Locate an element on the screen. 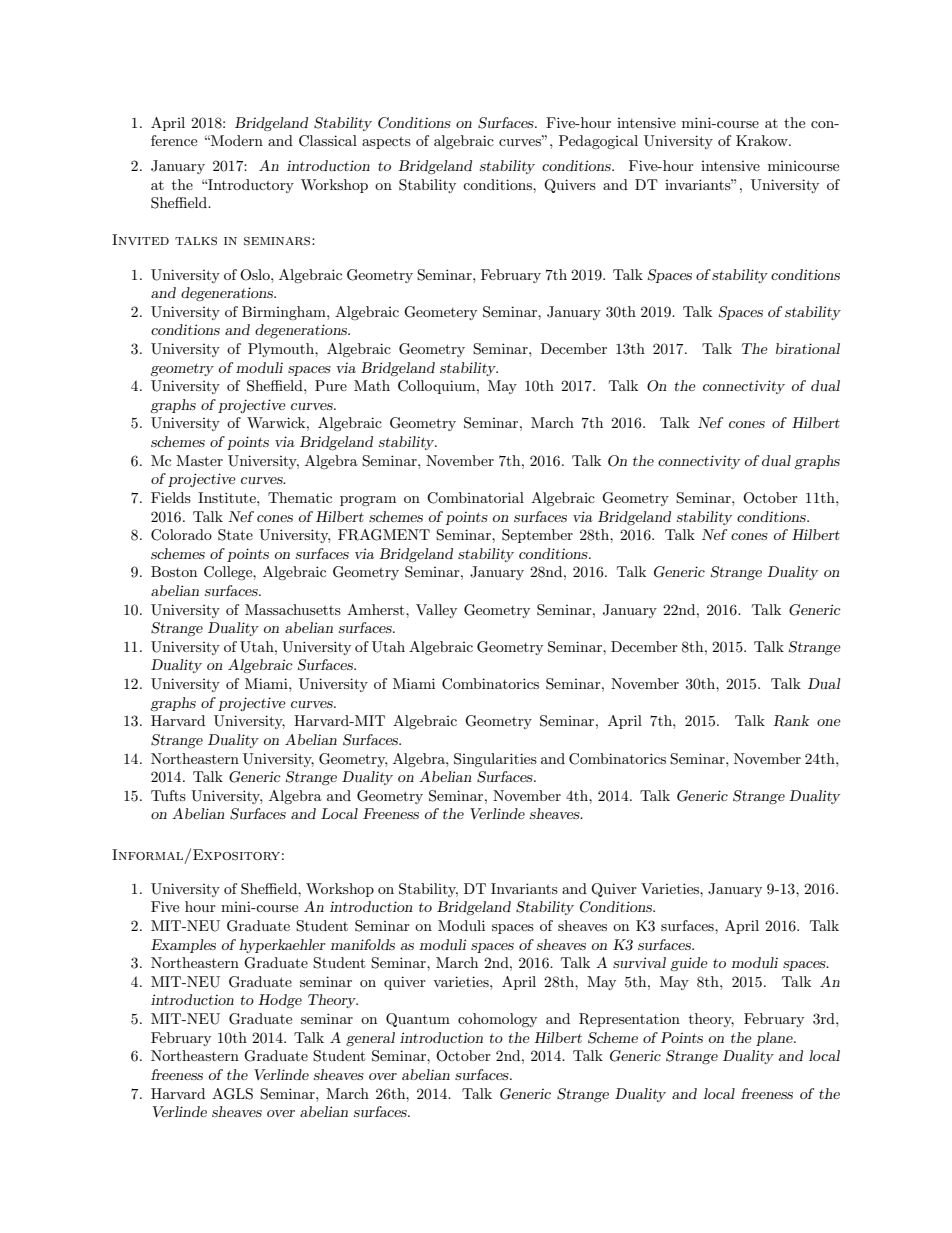 The width and height of the screenshot is (952, 1233). Valley is located at coordinates (436, 611).
